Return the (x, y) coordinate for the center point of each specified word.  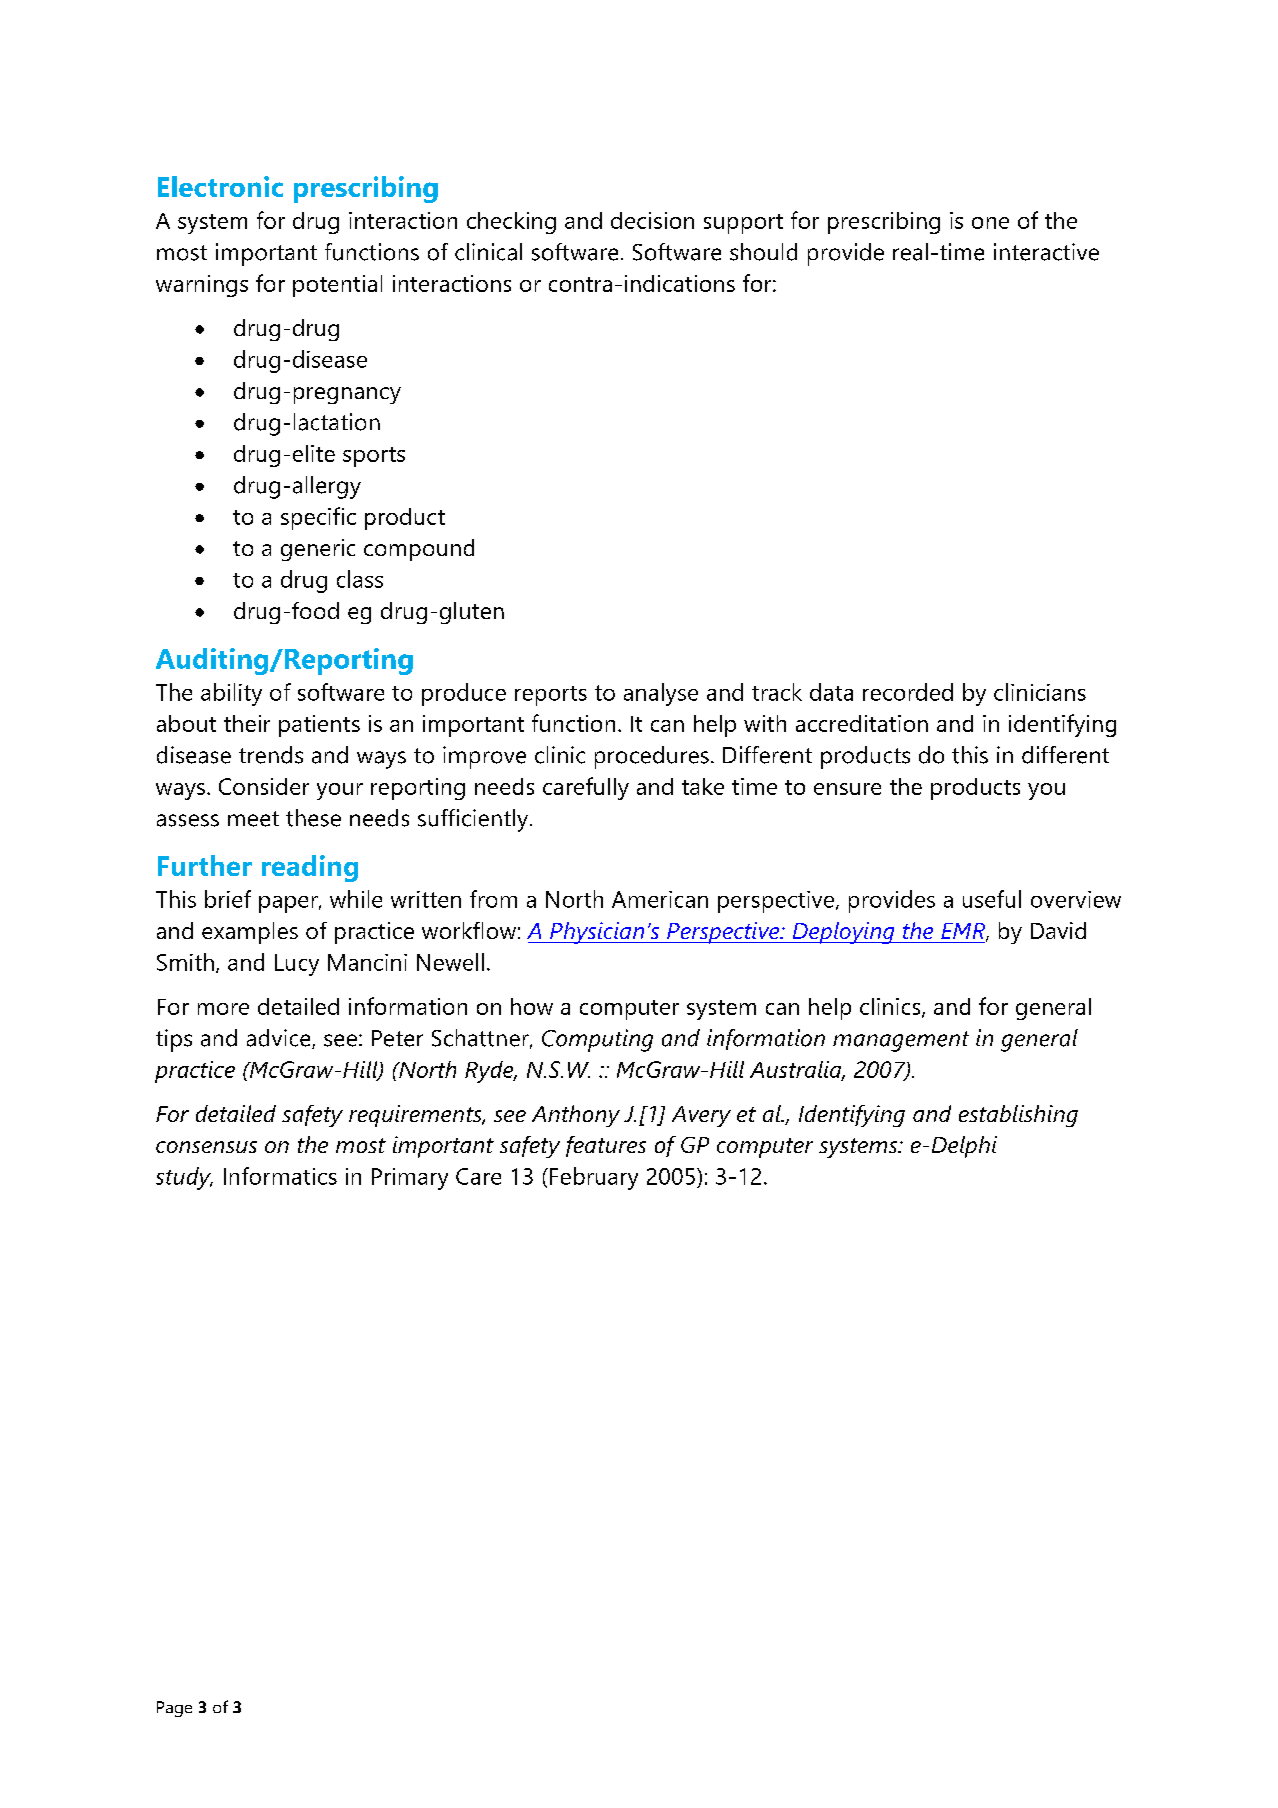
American (660, 899)
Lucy (297, 965)
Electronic (220, 186)
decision (652, 220)
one (990, 223)
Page (174, 1709)
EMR (964, 932)
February (594, 1178)
